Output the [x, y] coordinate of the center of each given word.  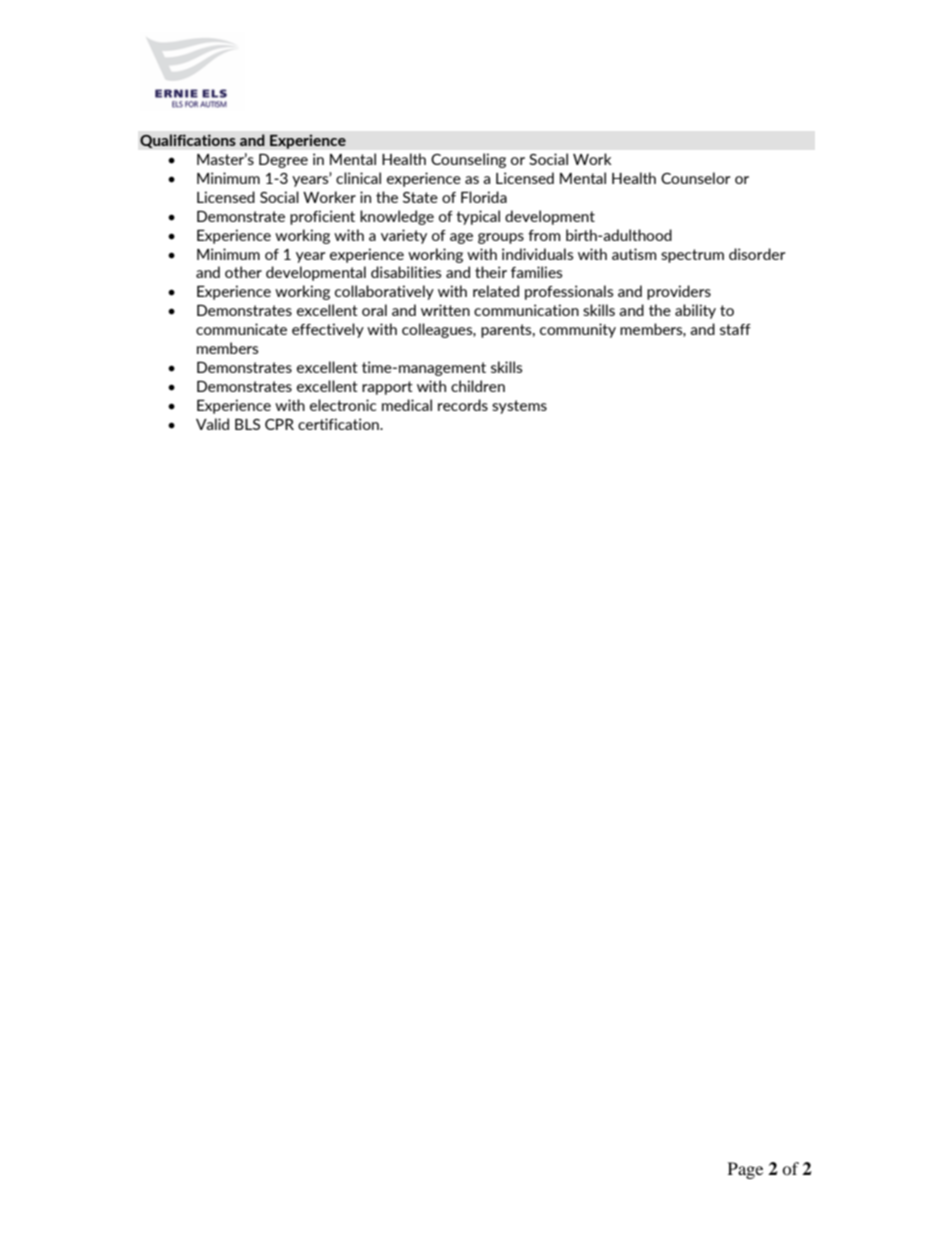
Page [745, 1170]
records [463, 405]
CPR [279, 424]
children [478, 386]
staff [735, 329]
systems [519, 407]
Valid [212, 424]
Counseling [468, 160]
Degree [283, 161]
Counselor [695, 178]
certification [339, 424]
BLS [247, 424]
